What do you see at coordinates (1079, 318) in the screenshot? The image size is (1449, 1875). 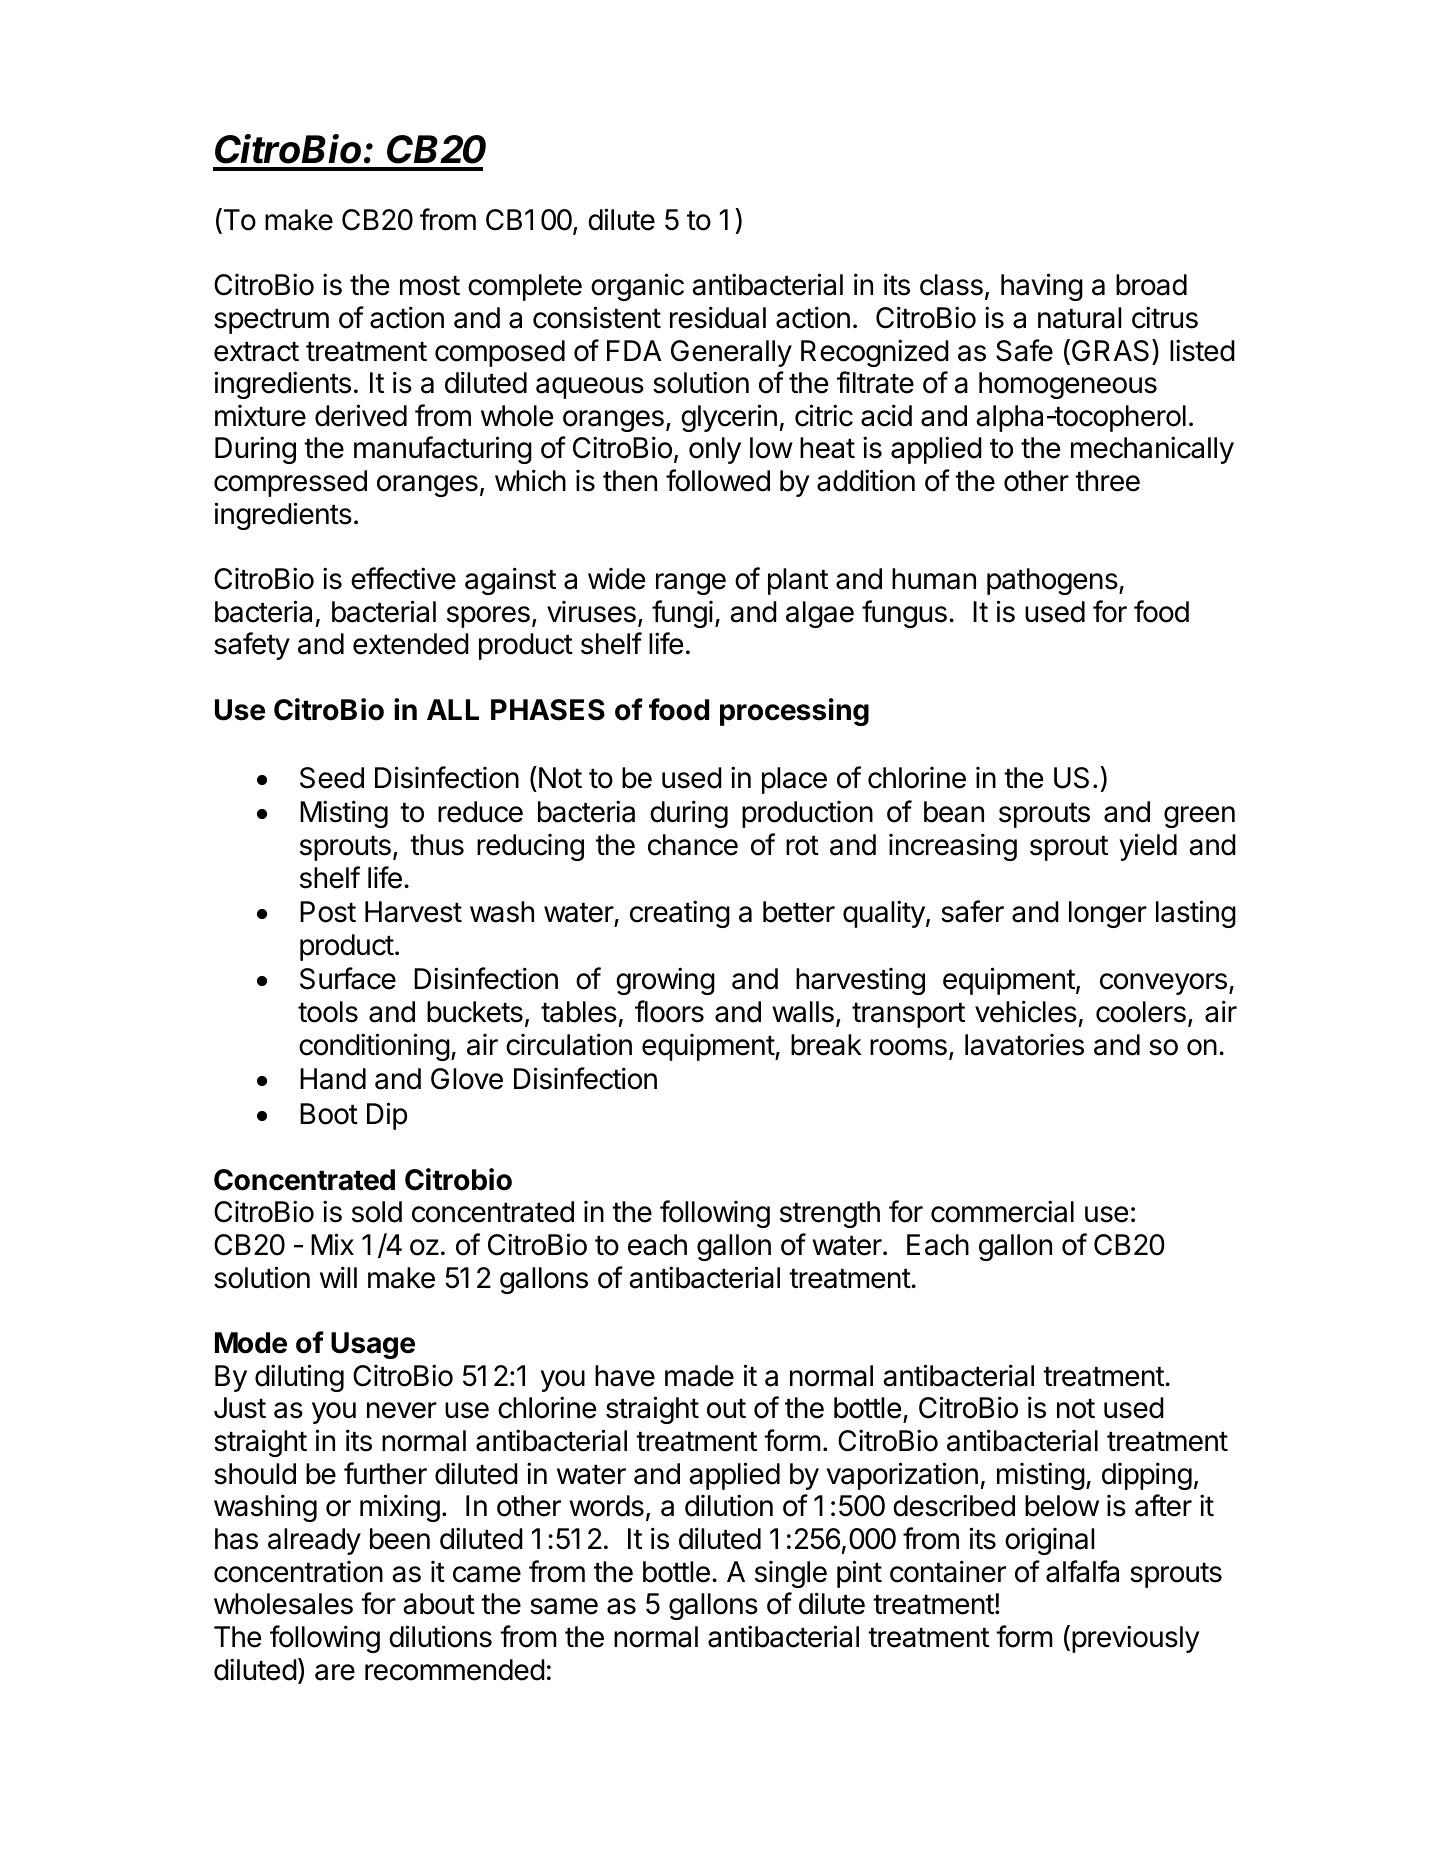 I see `natural` at bounding box center [1079, 318].
